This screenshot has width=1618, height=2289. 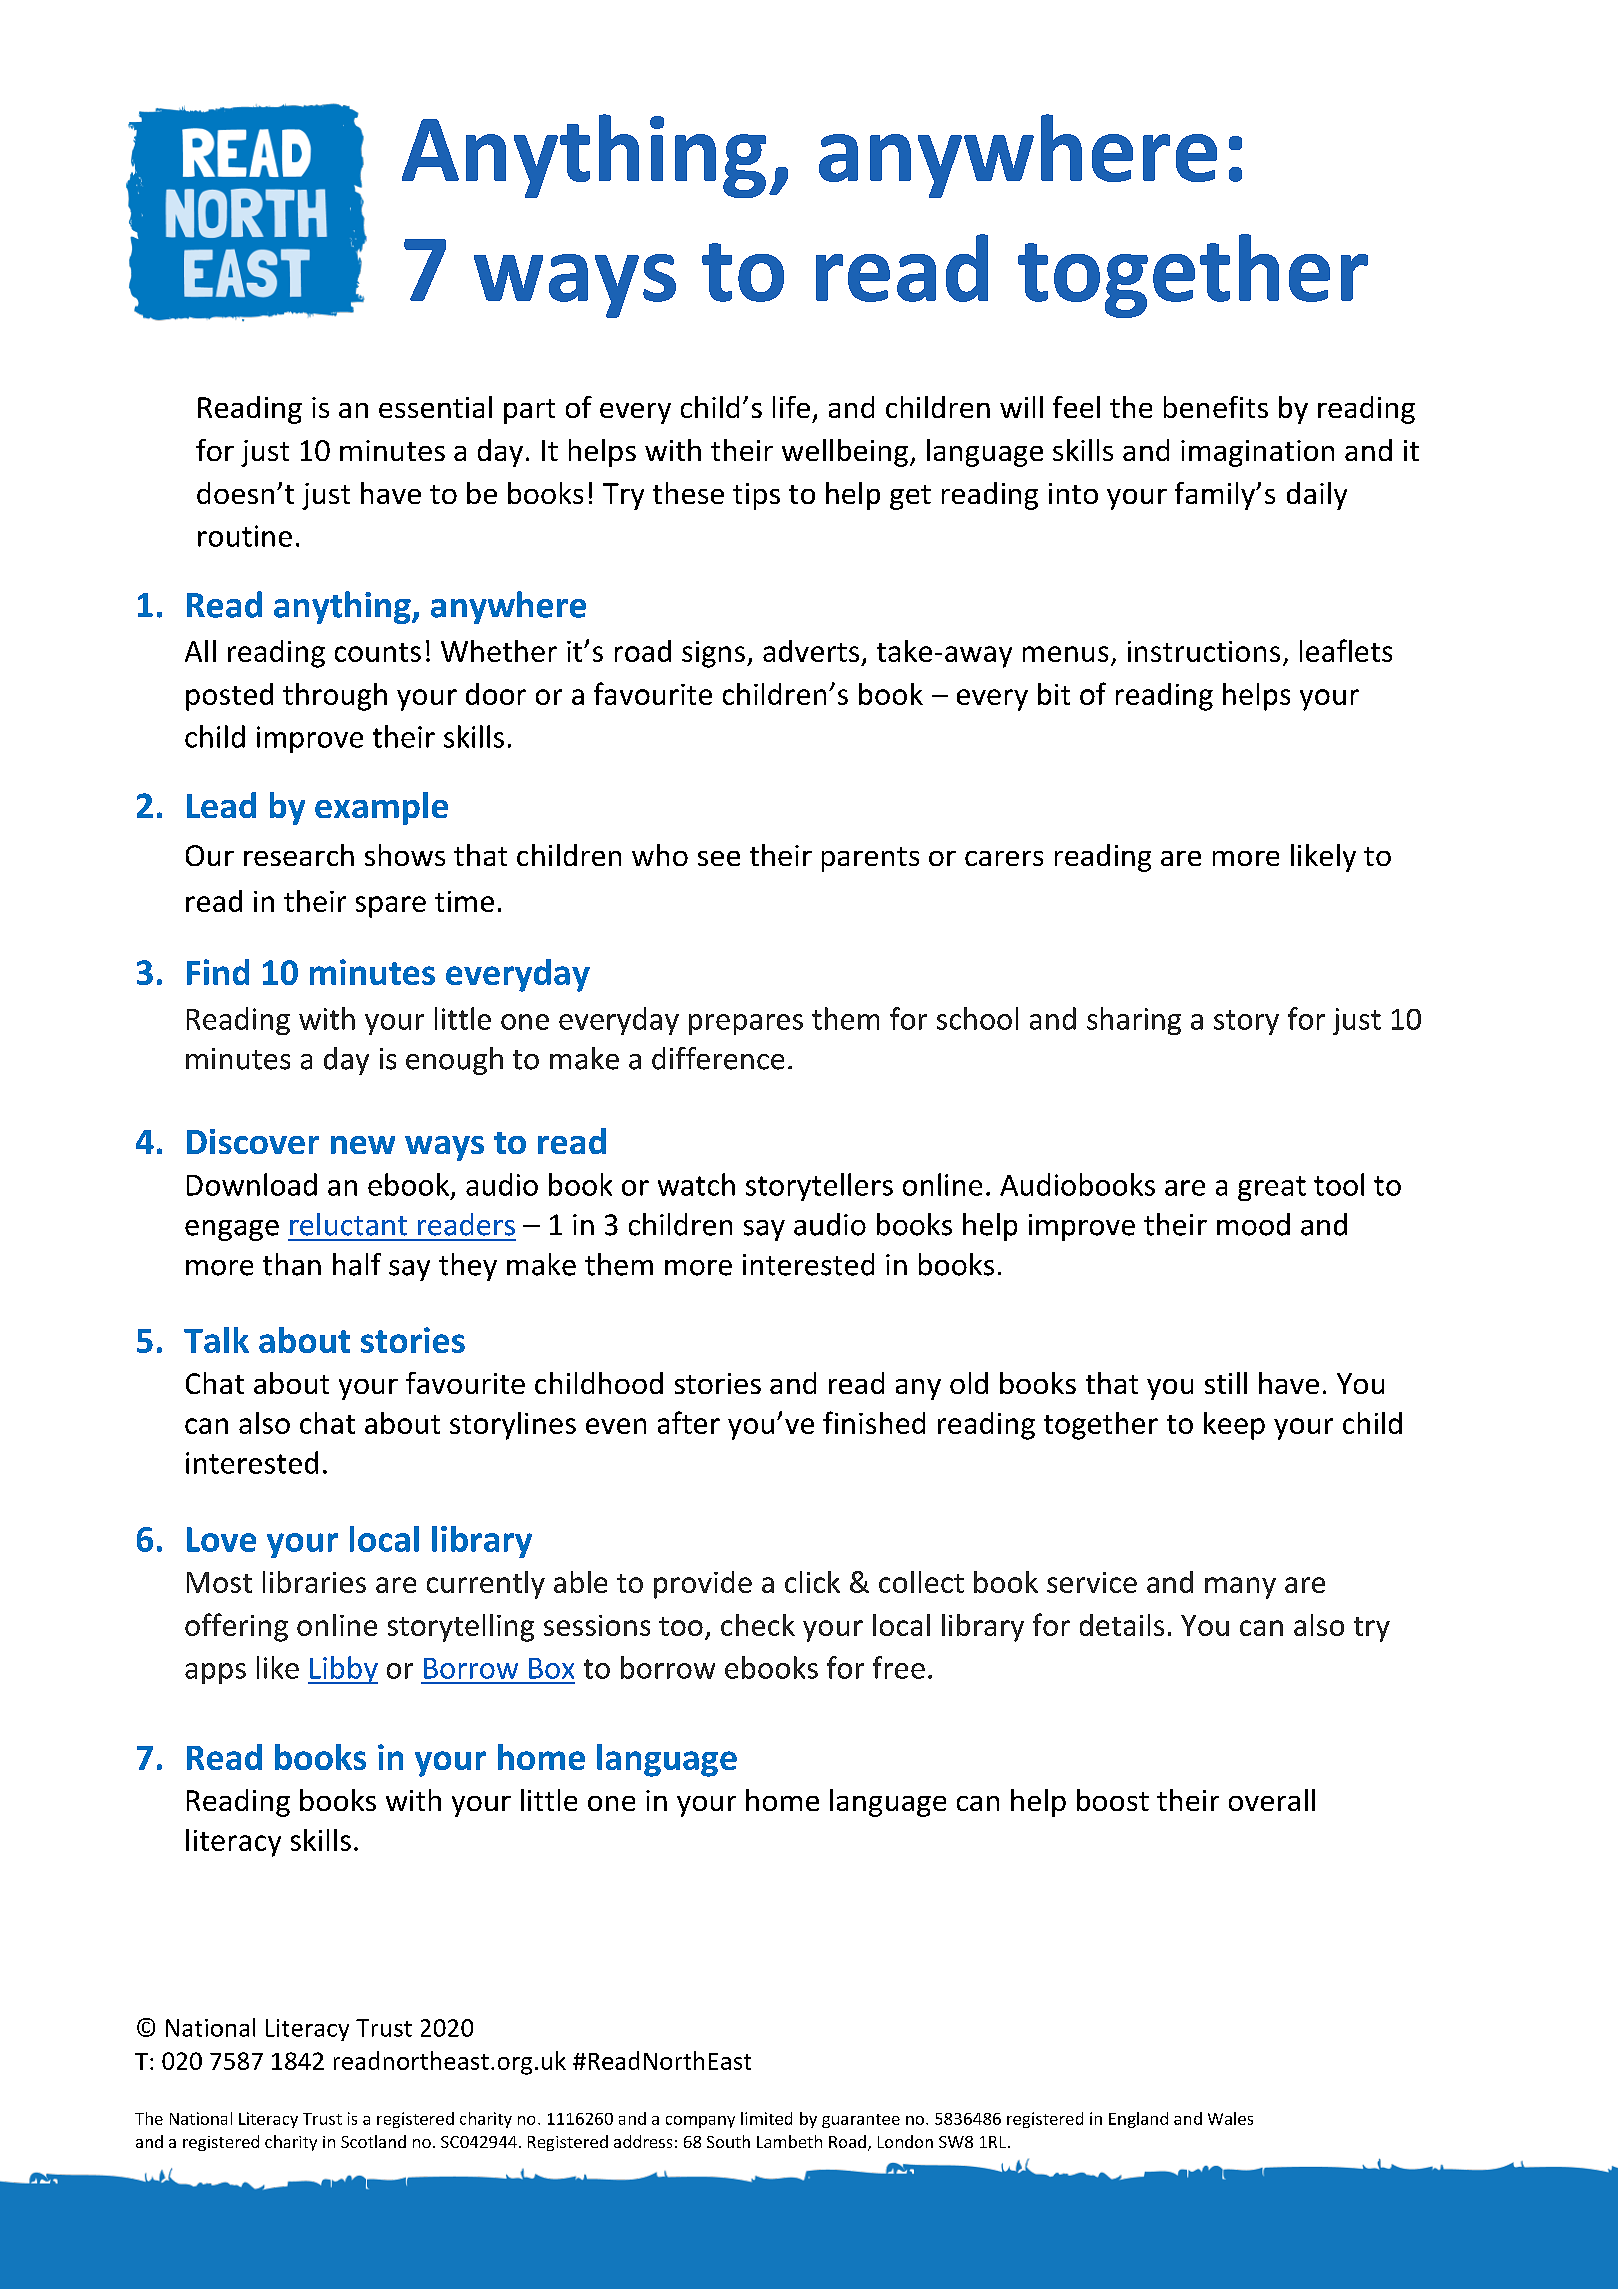 What do you see at coordinates (756, 496) in the screenshot?
I see `tips` at bounding box center [756, 496].
